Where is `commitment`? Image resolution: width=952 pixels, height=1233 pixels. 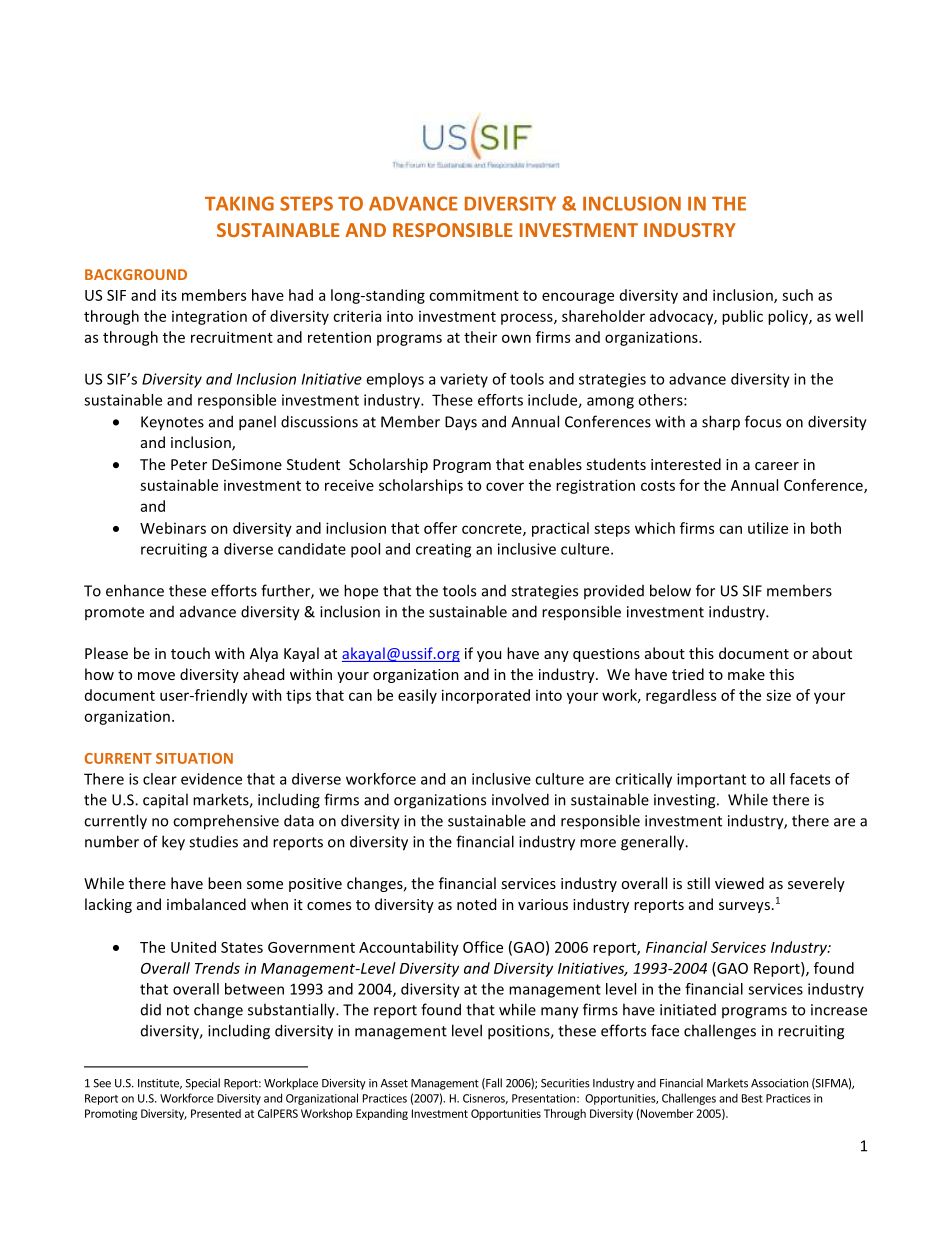 commitment is located at coordinates (474, 295).
